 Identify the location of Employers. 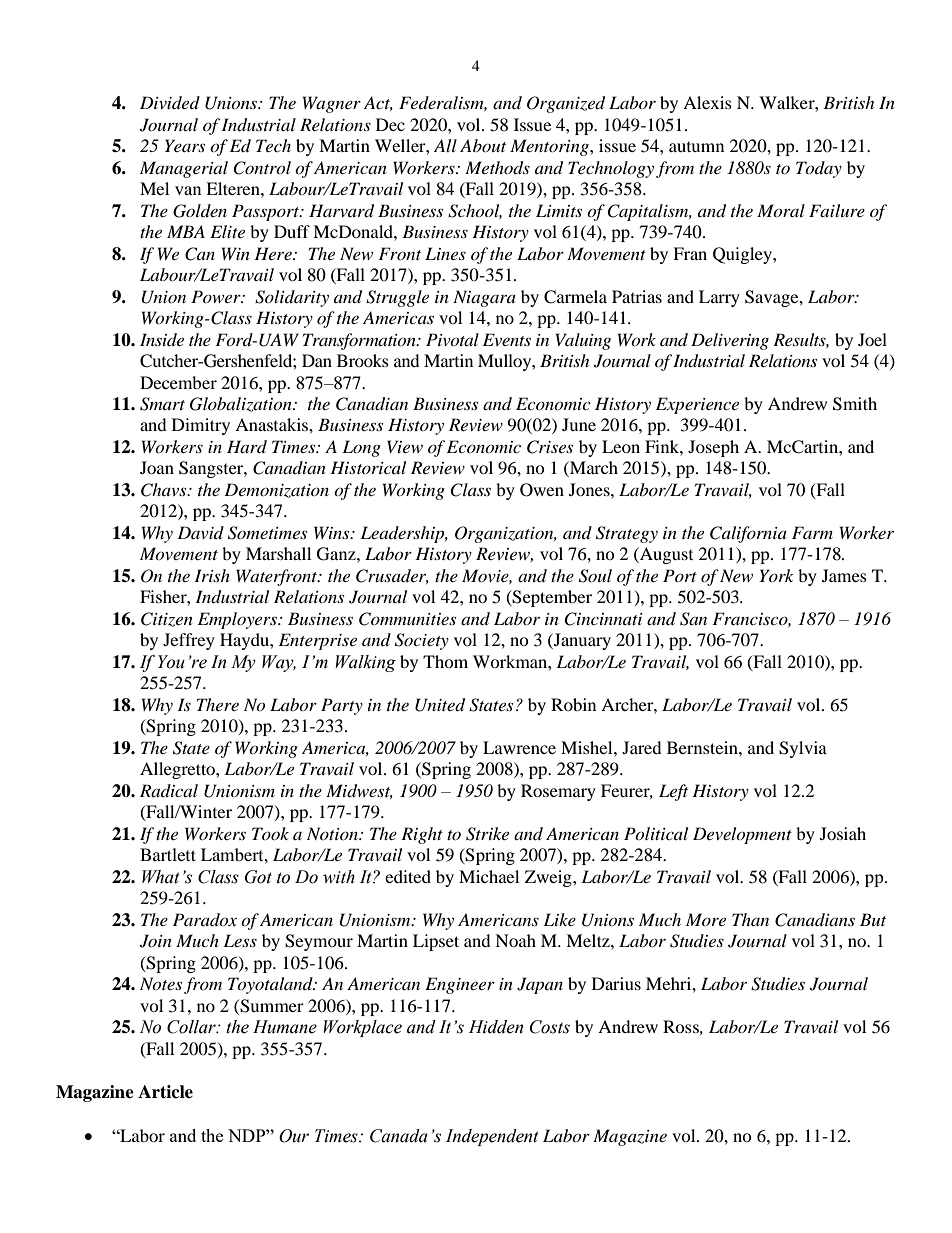
(238, 620).
